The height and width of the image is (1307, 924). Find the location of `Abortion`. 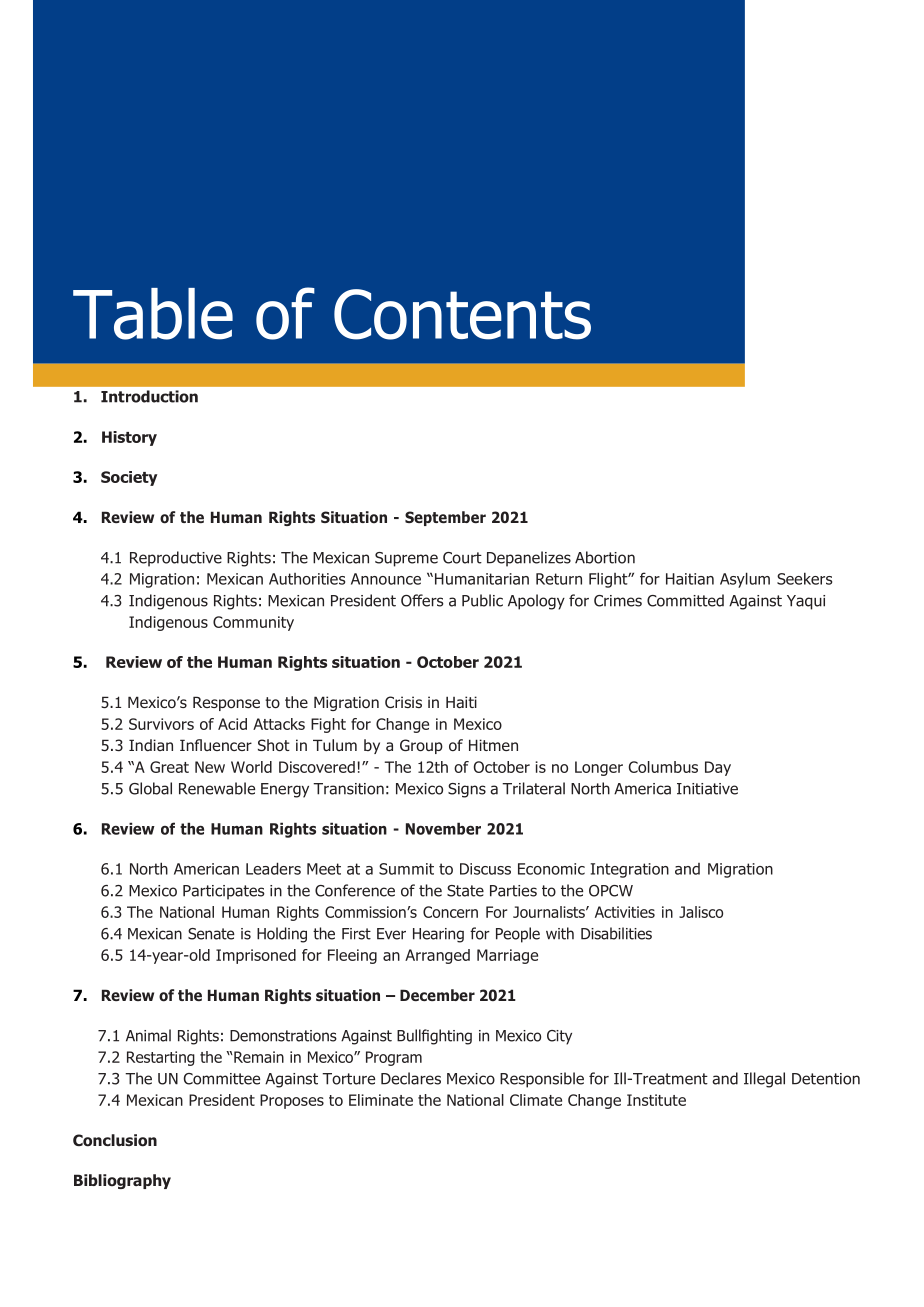

Abortion is located at coordinates (605, 557).
